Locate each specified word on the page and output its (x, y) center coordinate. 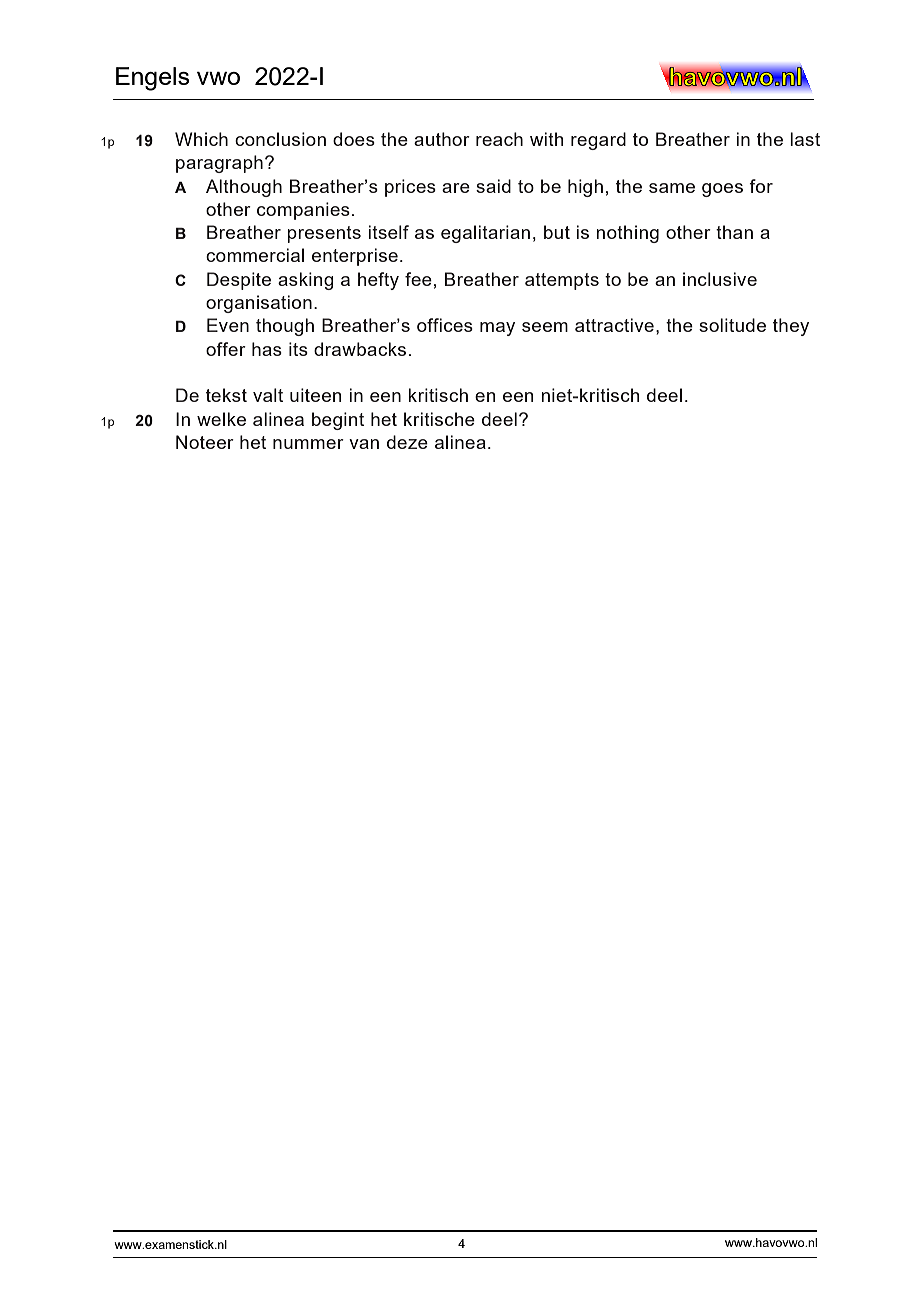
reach (499, 139)
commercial (255, 255)
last (805, 139)
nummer (308, 444)
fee (418, 279)
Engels (152, 79)
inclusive (720, 279)
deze (407, 442)
